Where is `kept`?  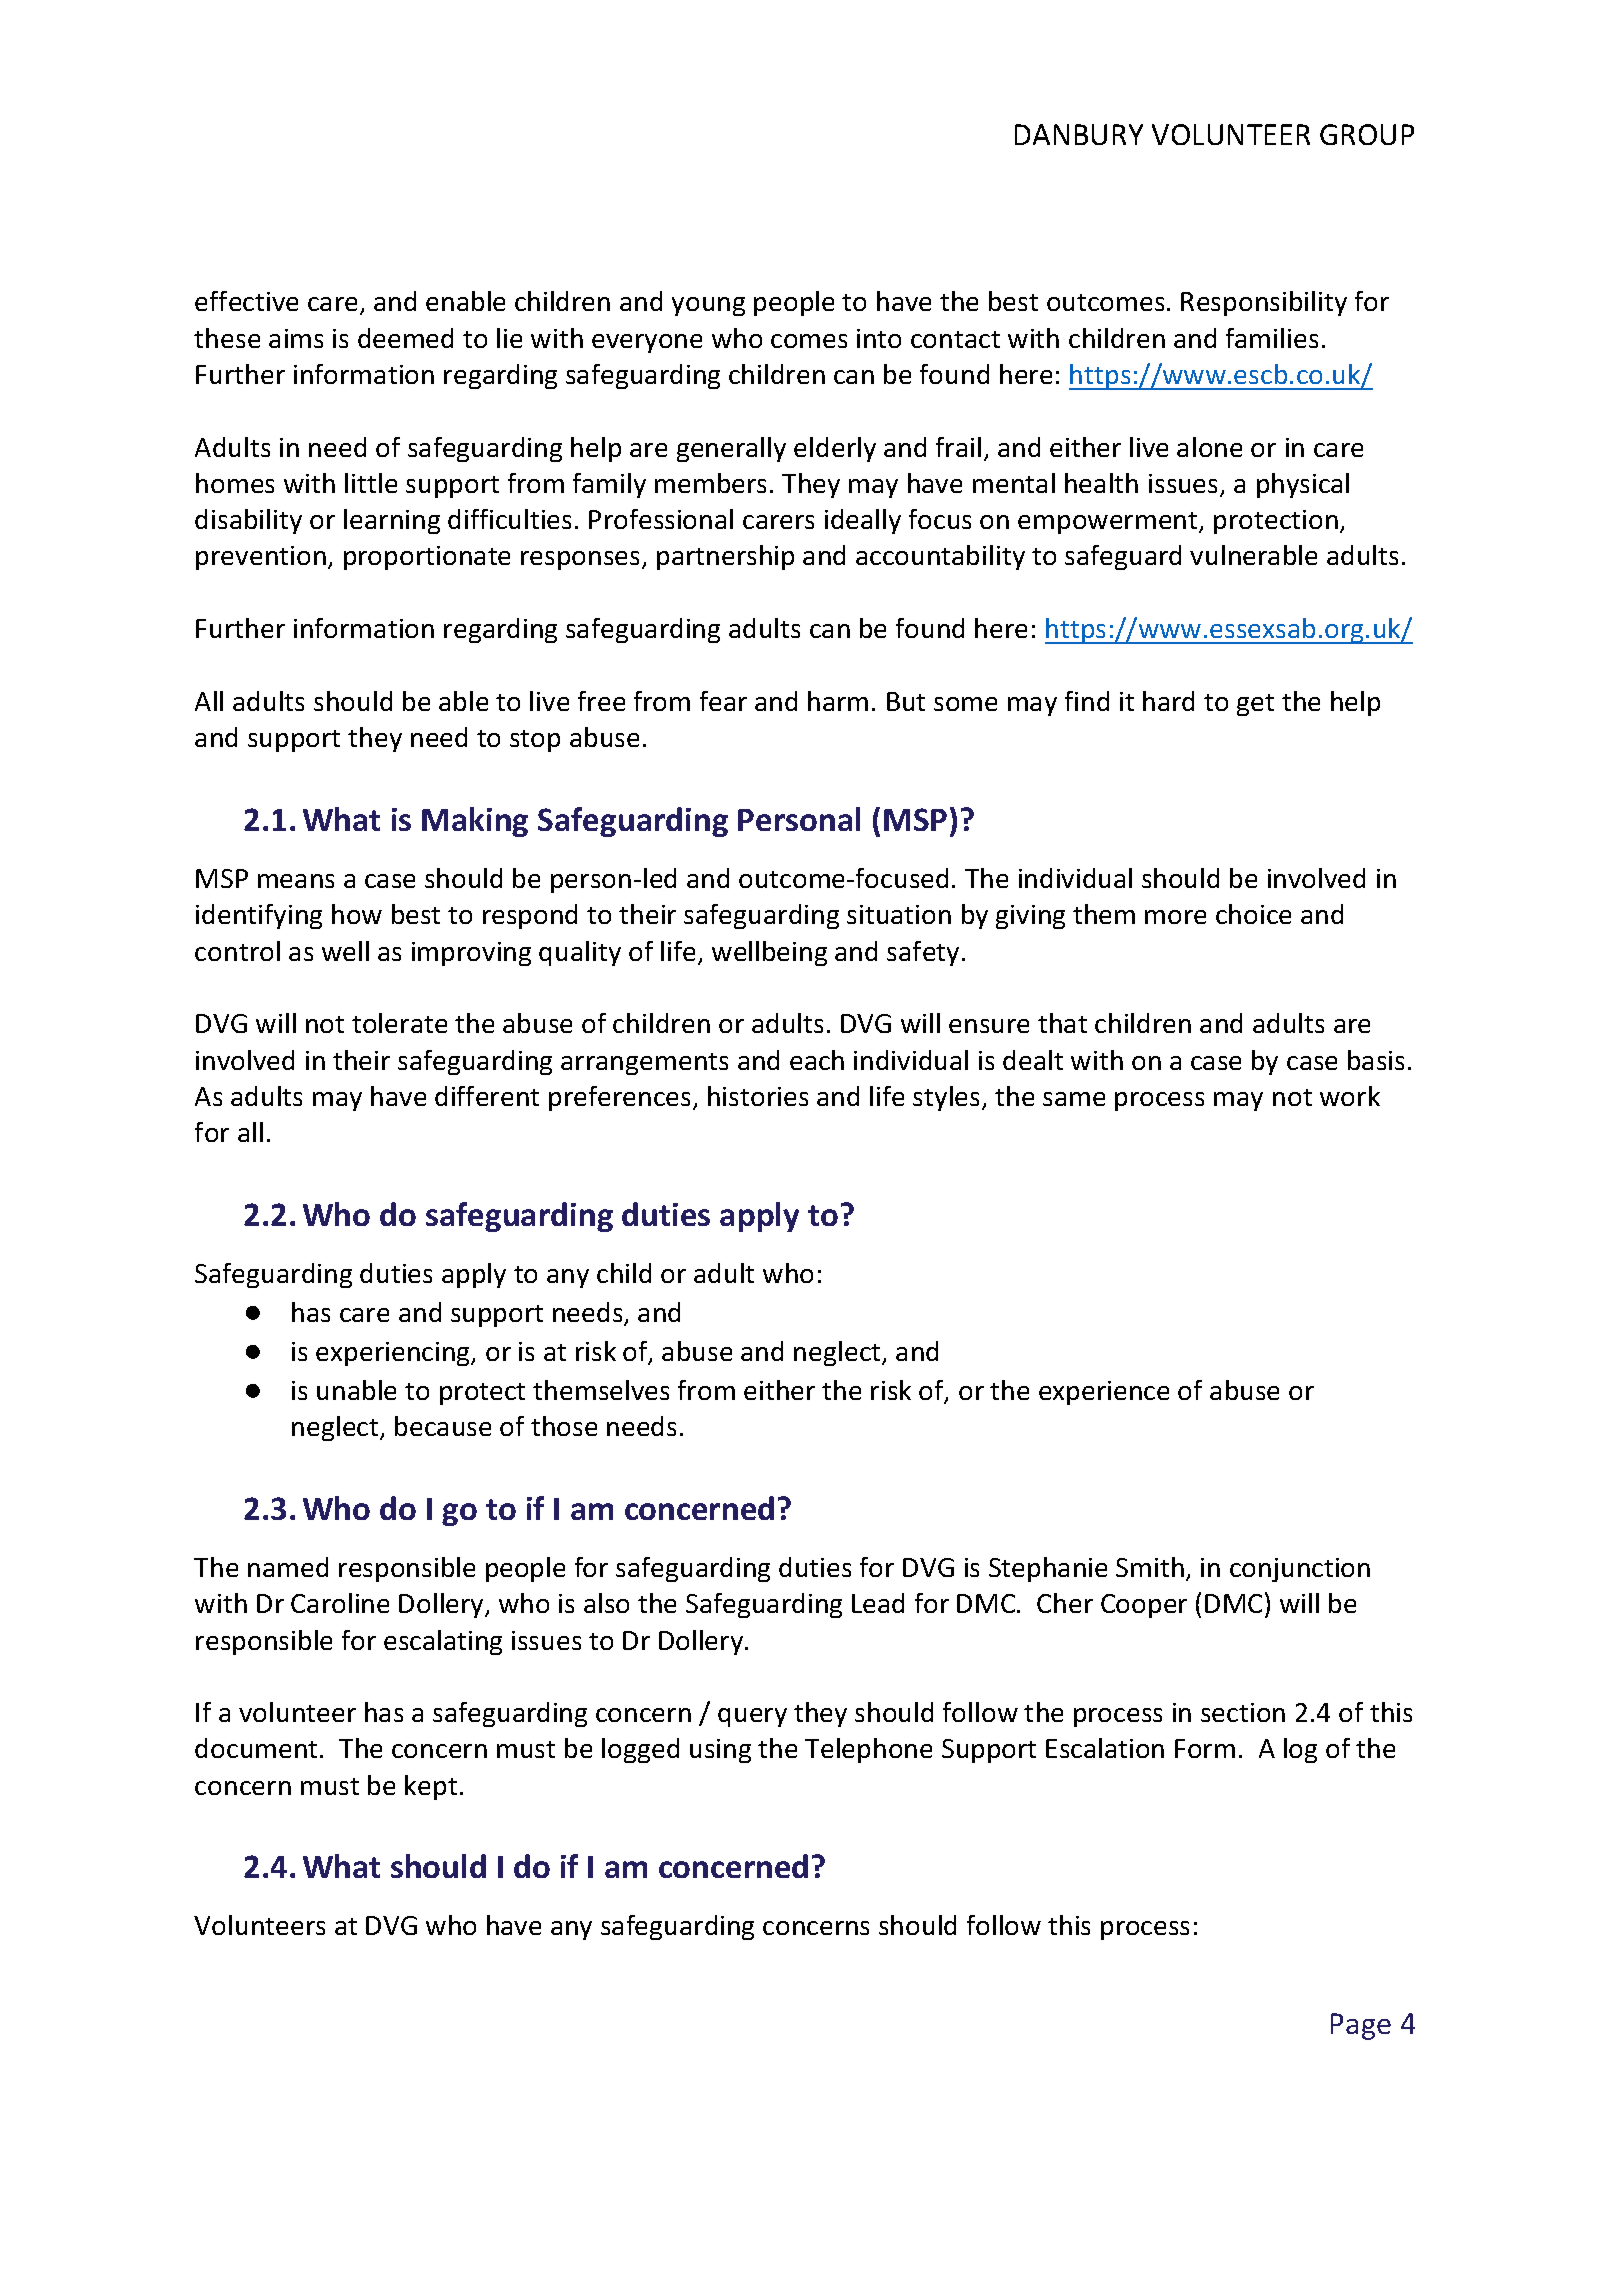
kept is located at coordinates (431, 1787).
